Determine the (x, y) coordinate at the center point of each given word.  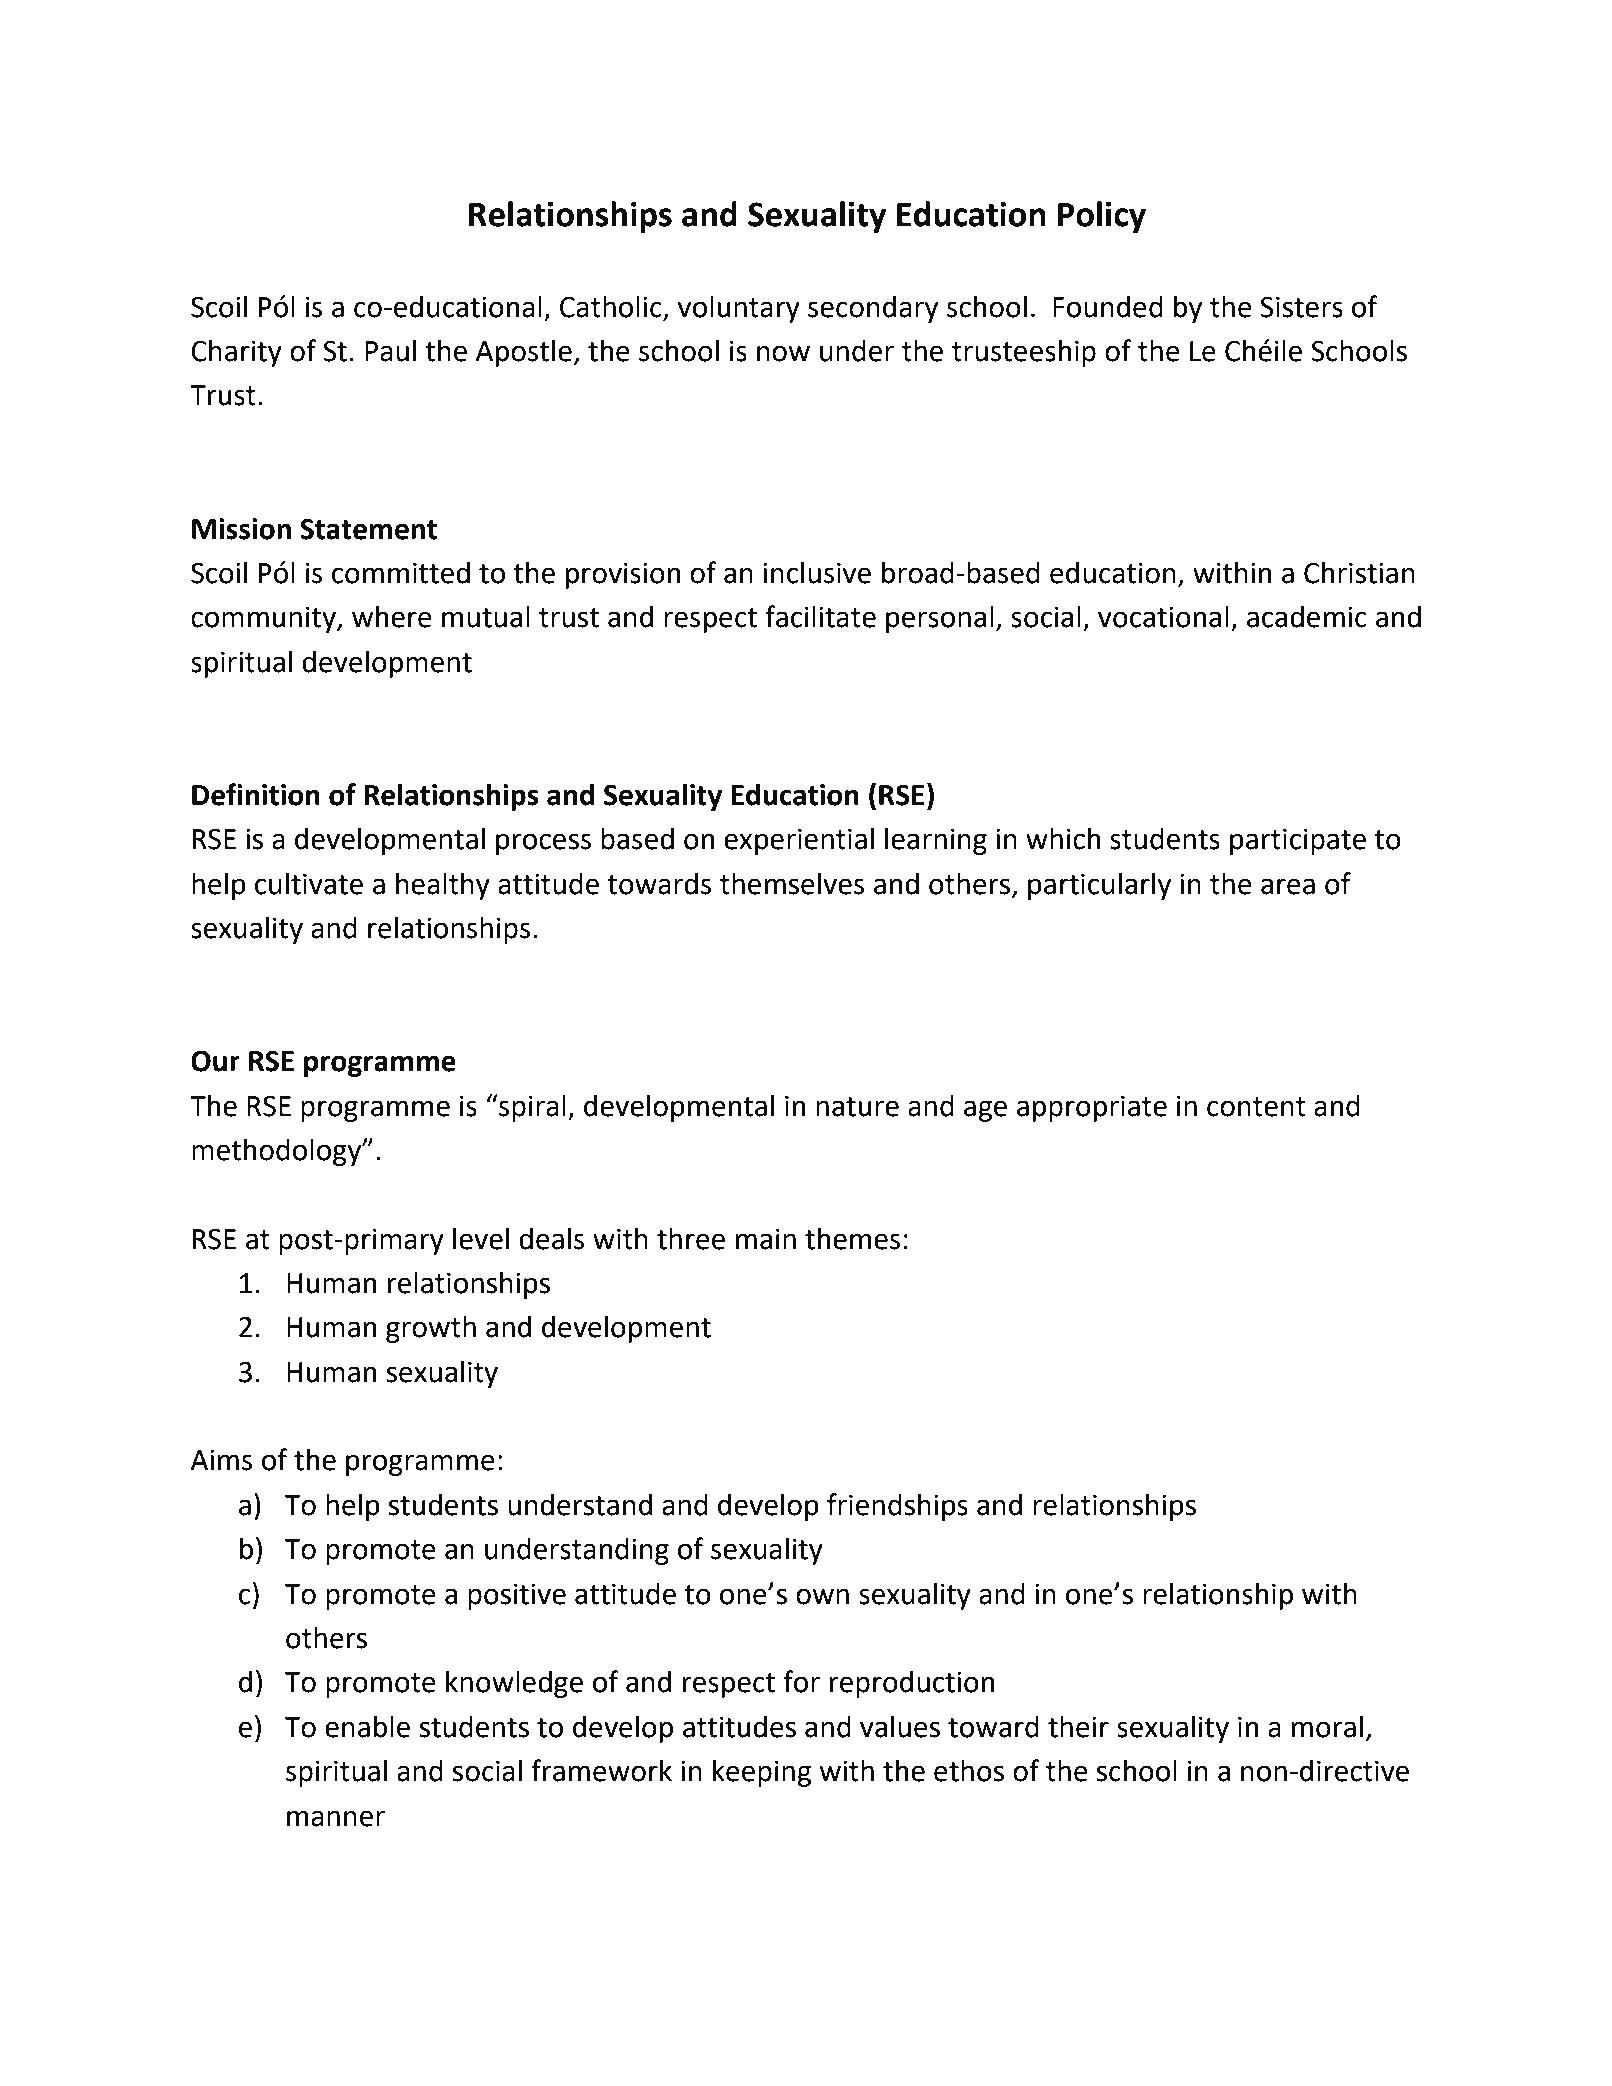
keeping (762, 1773)
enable (367, 1726)
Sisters (1301, 307)
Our (215, 1061)
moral (1327, 1726)
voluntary (739, 309)
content (1256, 1107)
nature (857, 1107)
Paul (390, 350)
